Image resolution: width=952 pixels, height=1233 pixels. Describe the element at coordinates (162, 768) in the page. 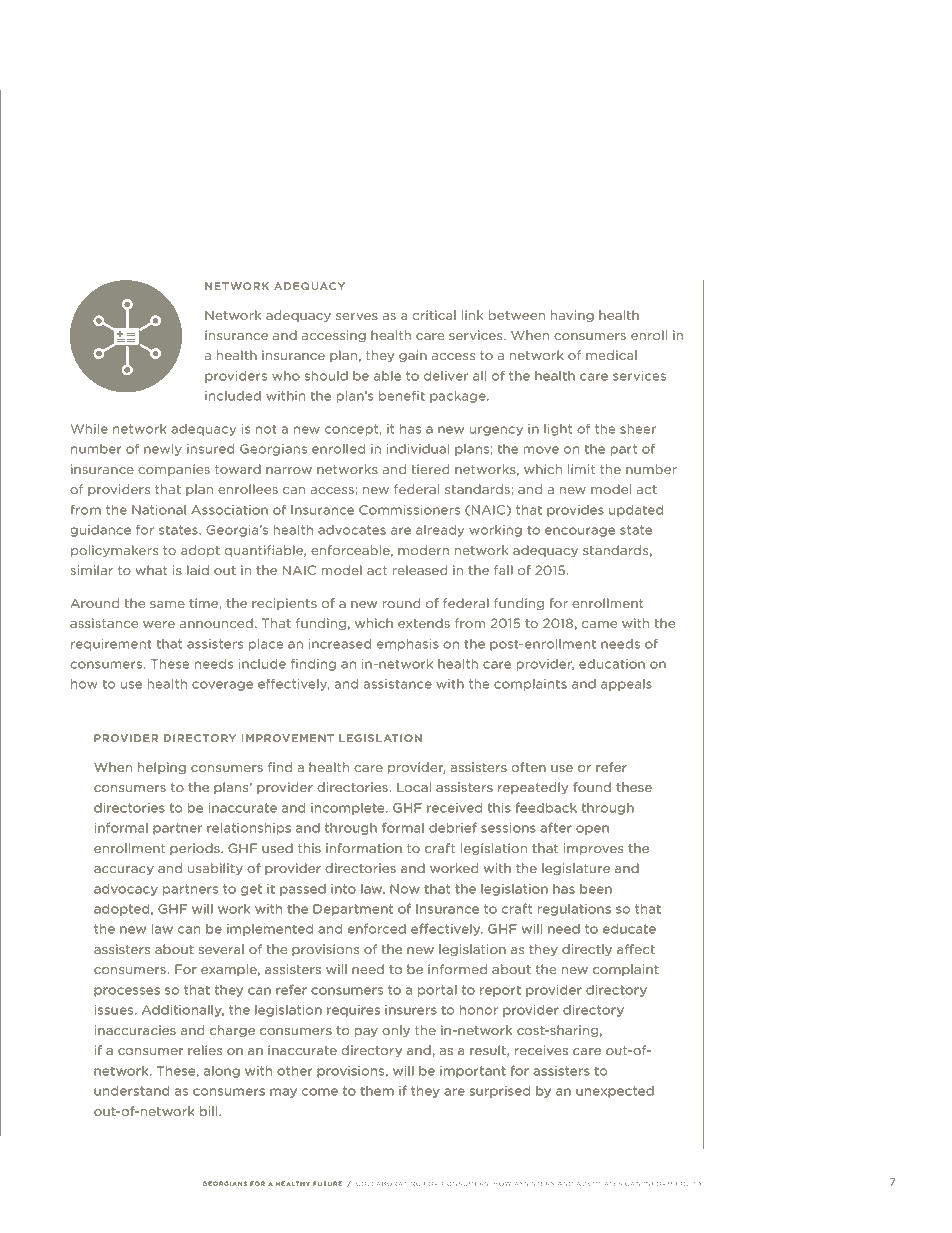

I see `helping` at that location.
